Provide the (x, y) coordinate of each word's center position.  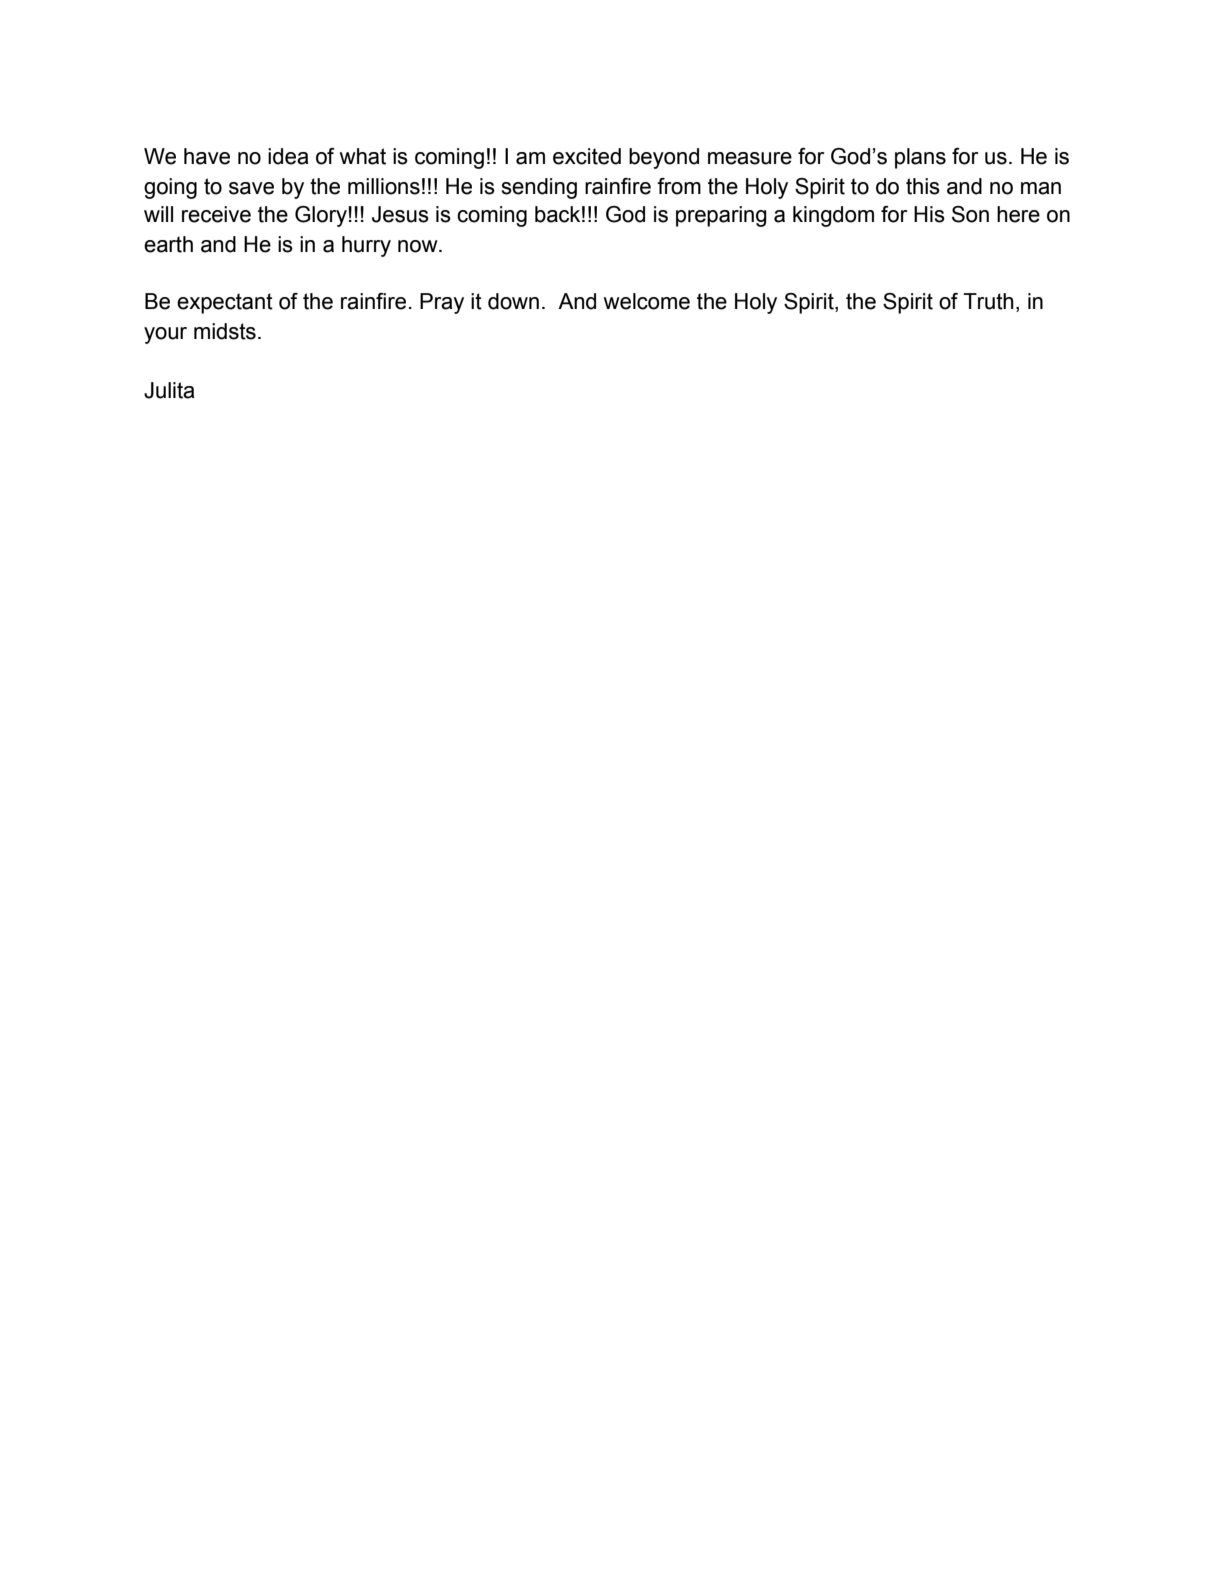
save (251, 188)
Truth (988, 301)
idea (288, 156)
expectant (225, 303)
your (165, 335)
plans (920, 158)
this (923, 186)
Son (970, 214)
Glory (322, 216)
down (513, 301)
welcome (647, 301)
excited (587, 156)
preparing (721, 216)
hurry (366, 246)
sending (539, 188)
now (419, 246)
